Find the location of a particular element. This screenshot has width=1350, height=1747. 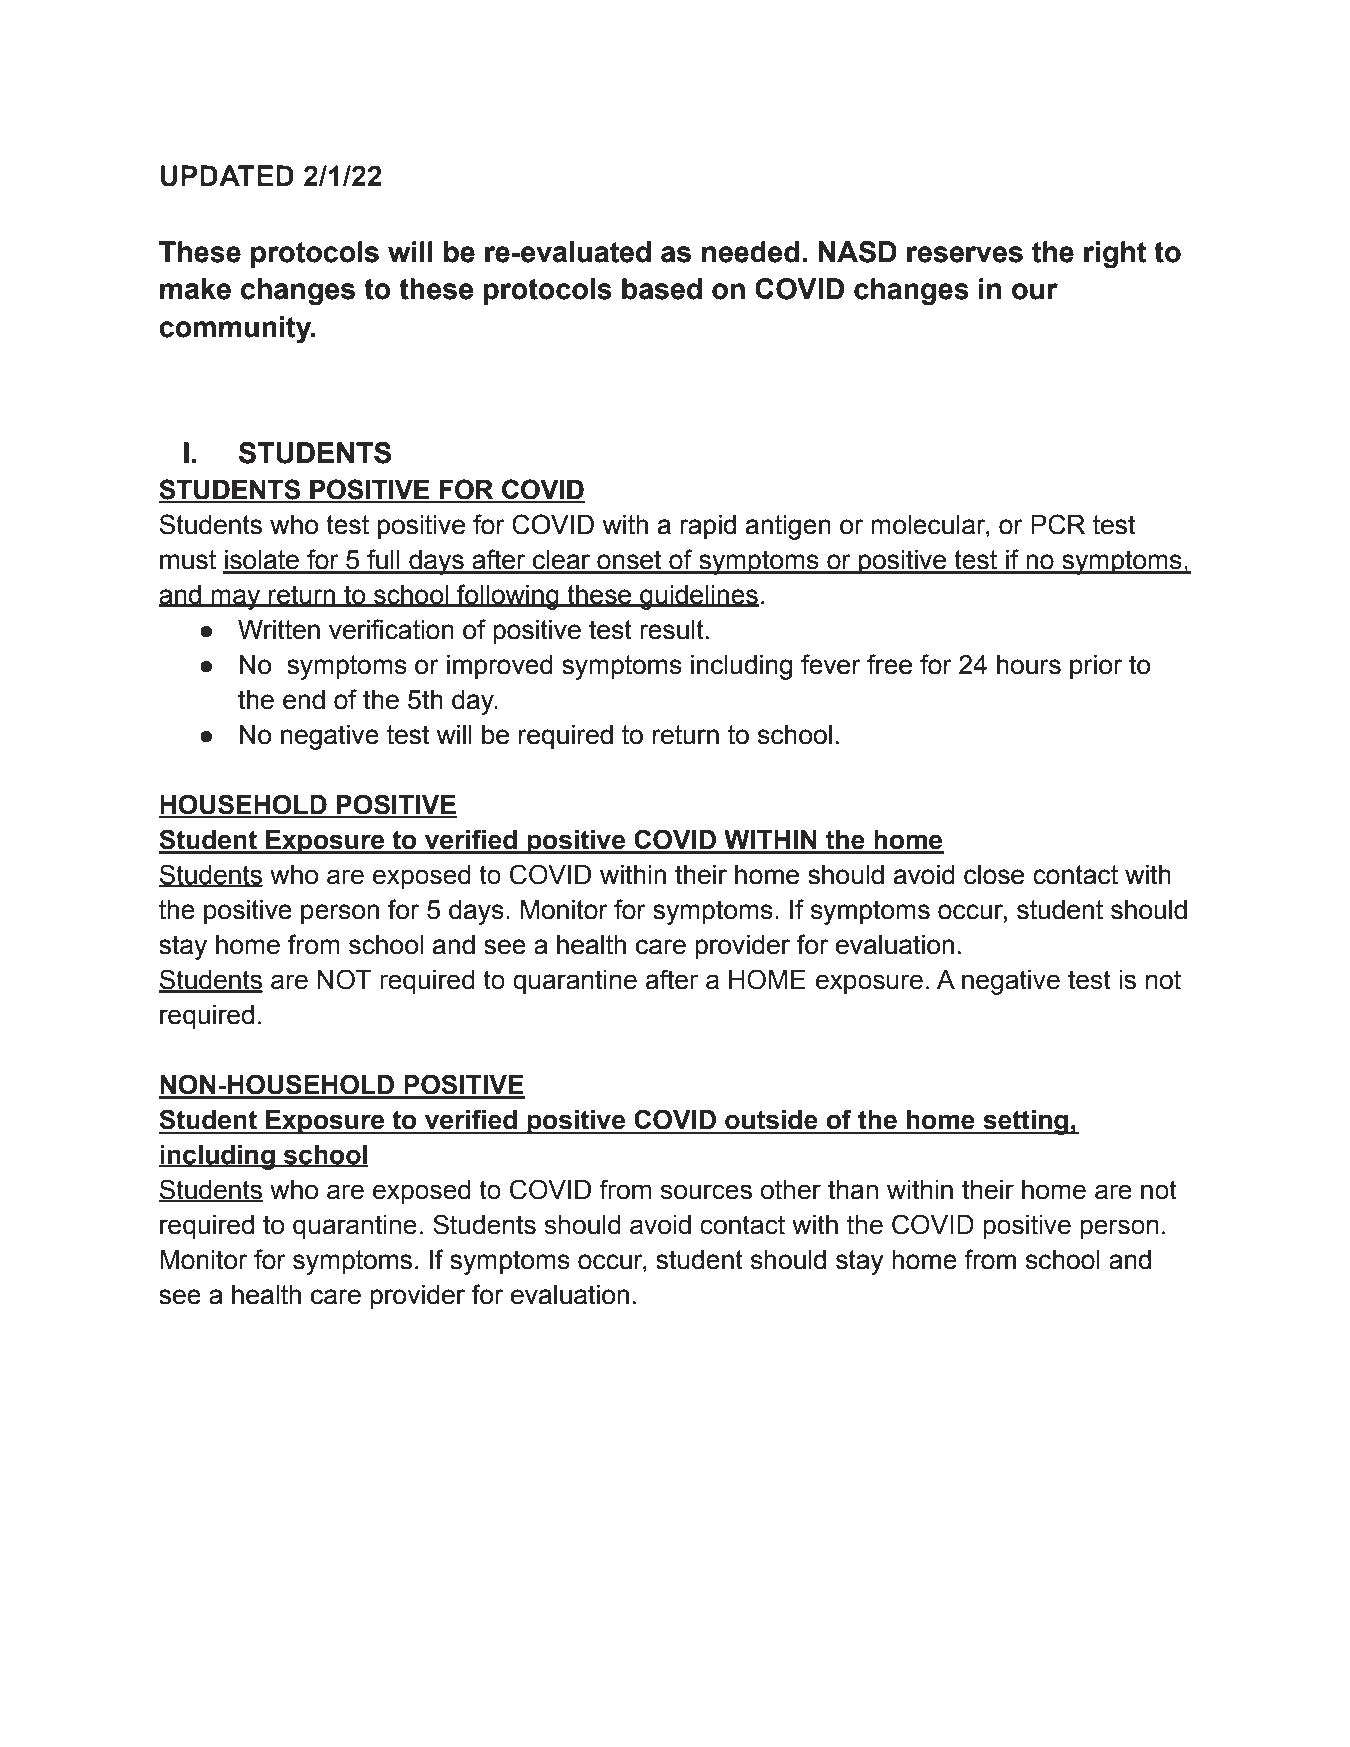

outside is located at coordinates (771, 1119).
